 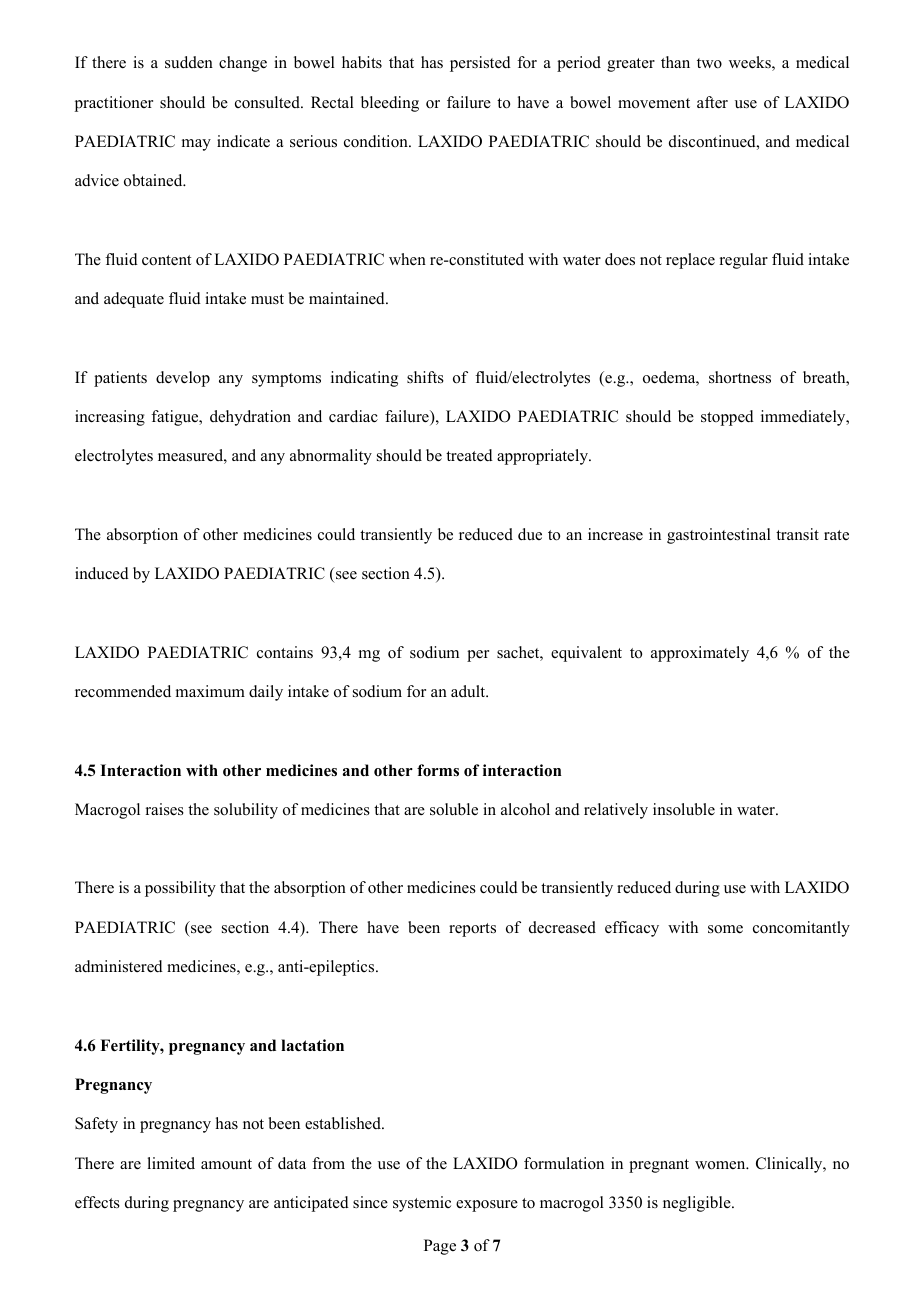 I want to click on after, so click(x=712, y=102).
